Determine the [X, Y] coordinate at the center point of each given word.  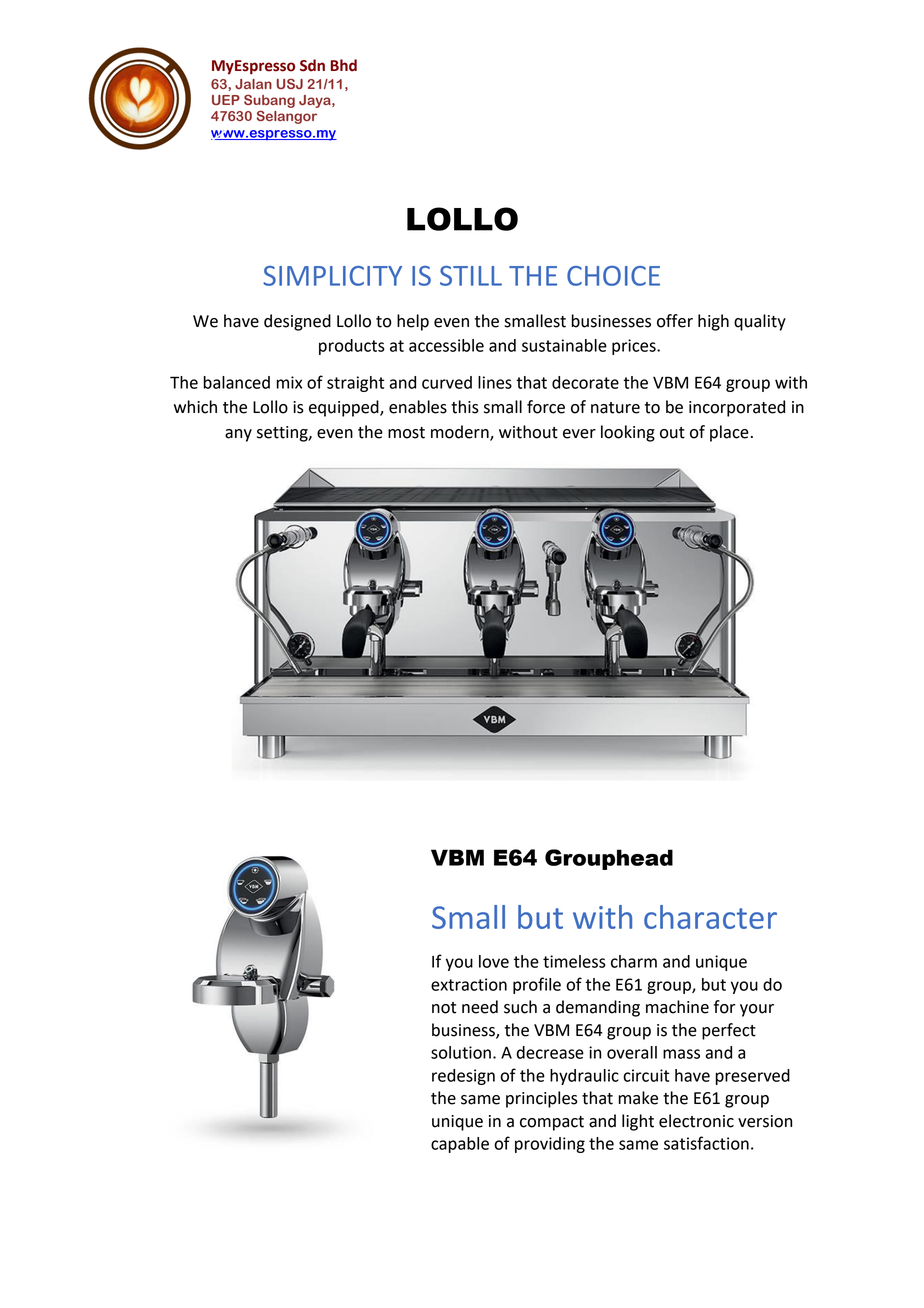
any [238, 435]
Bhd [344, 65]
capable [460, 1145]
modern [461, 432]
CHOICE [613, 276]
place [729, 433]
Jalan [253, 84]
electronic [696, 1121]
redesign [463, 1077]
